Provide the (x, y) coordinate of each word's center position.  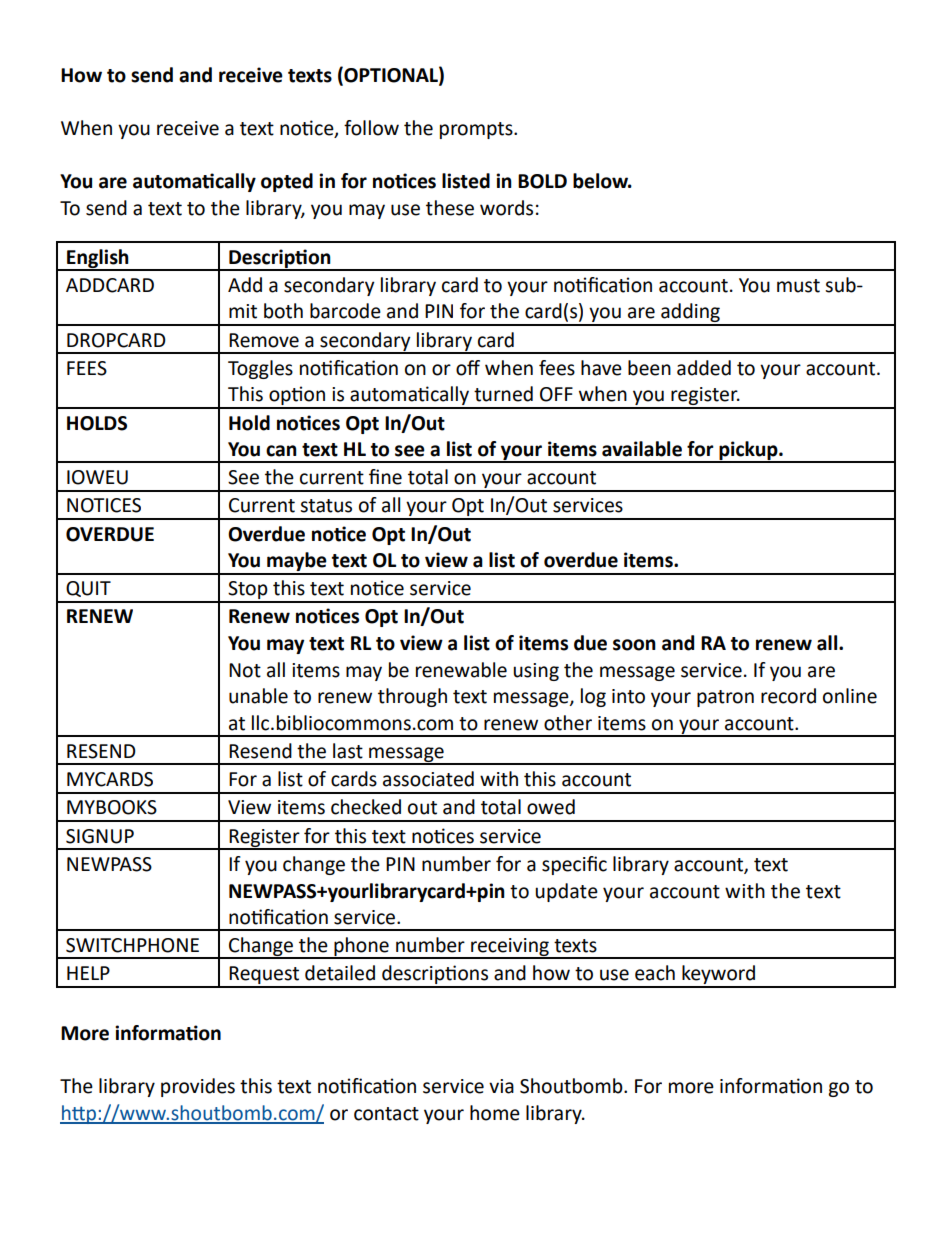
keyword (719, 976)
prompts (477, 130)
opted (287, 182)
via (501, 1086)
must (798, 286)
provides (198, 1087)
